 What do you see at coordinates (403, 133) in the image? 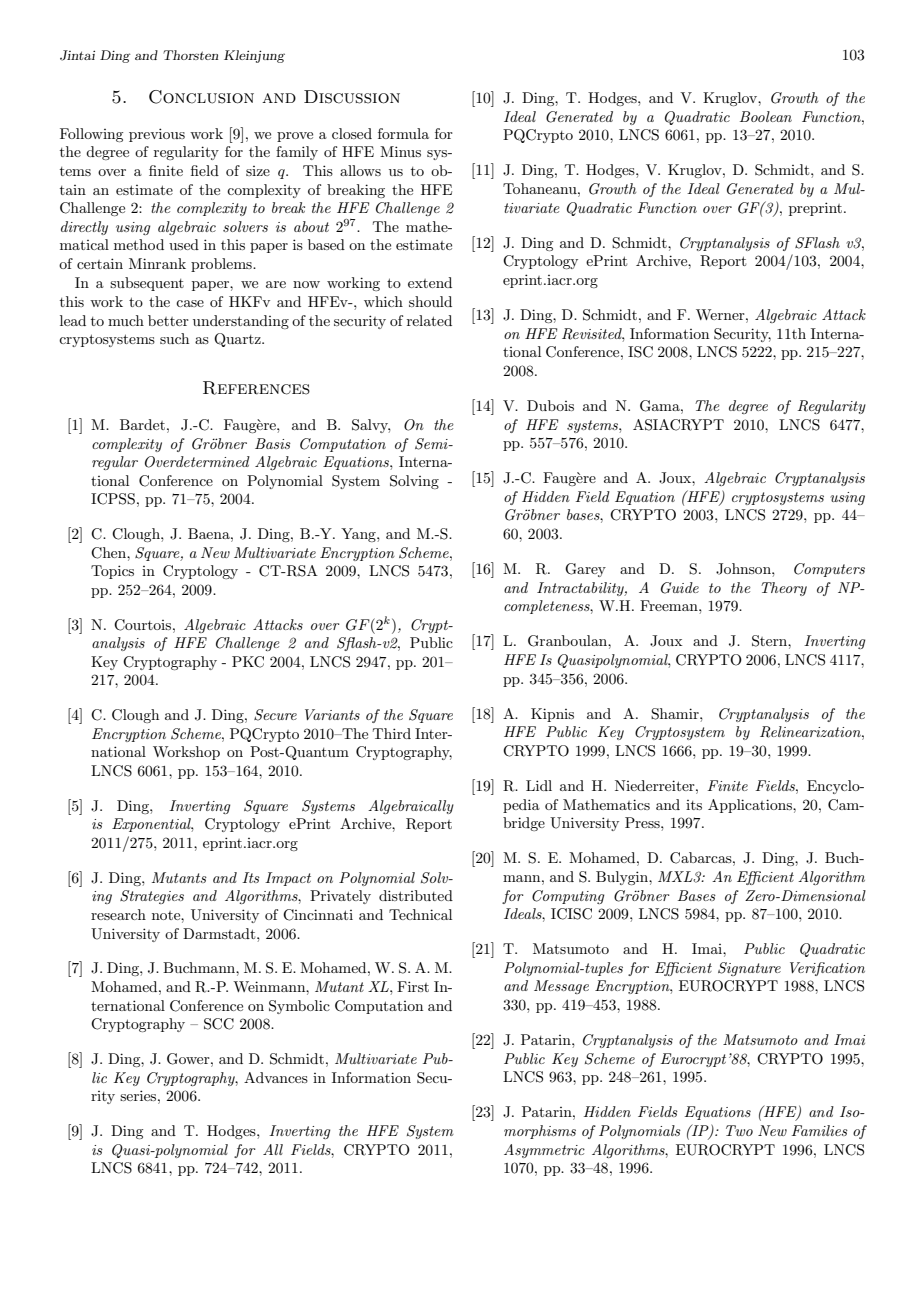
I see `formula` at bounding box center [403, 133].
